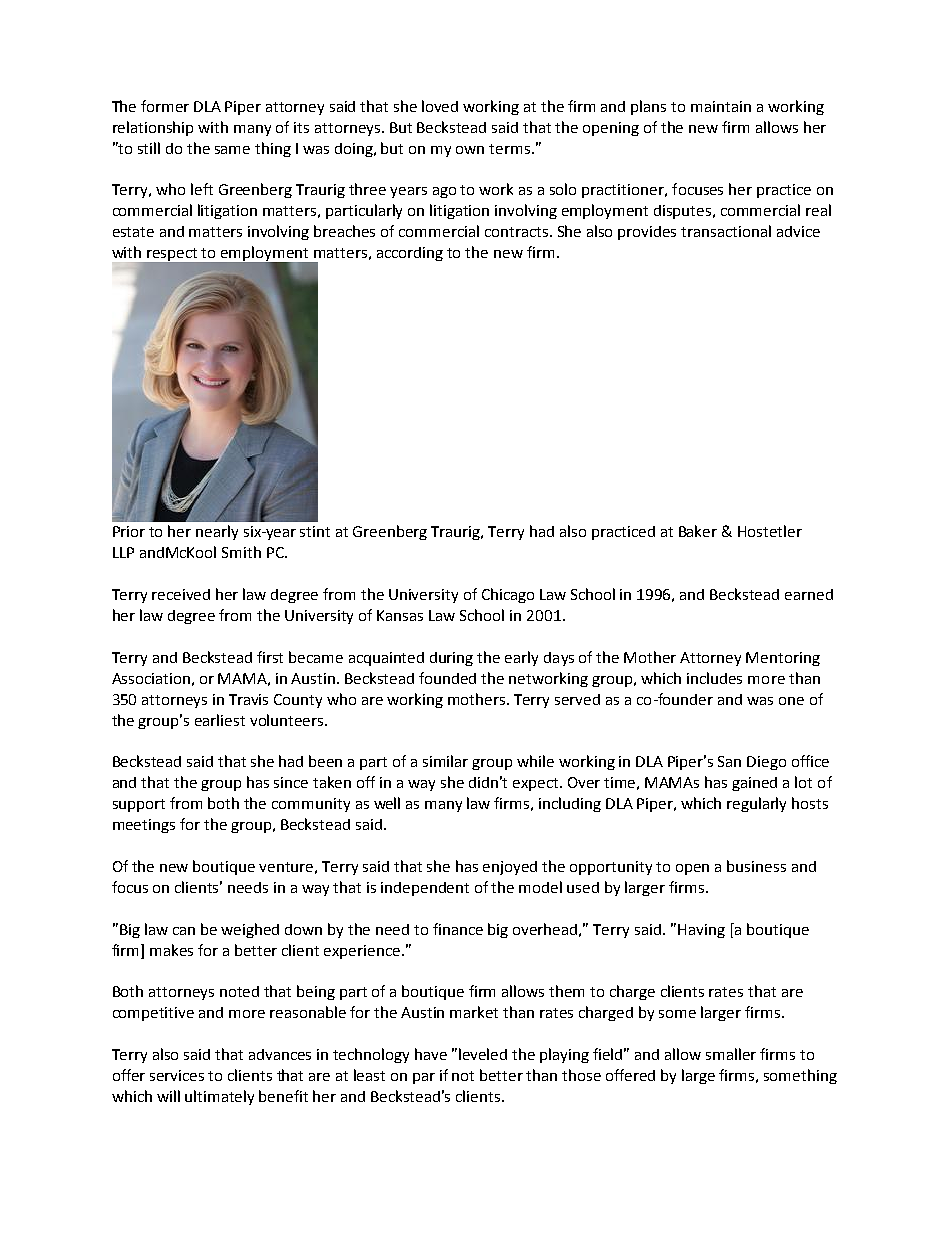 The image size is (952, 1233). What do you see at coordinates (220, 720) in the screenshot?
I see `earliest` at bounding box center [220, 720].
